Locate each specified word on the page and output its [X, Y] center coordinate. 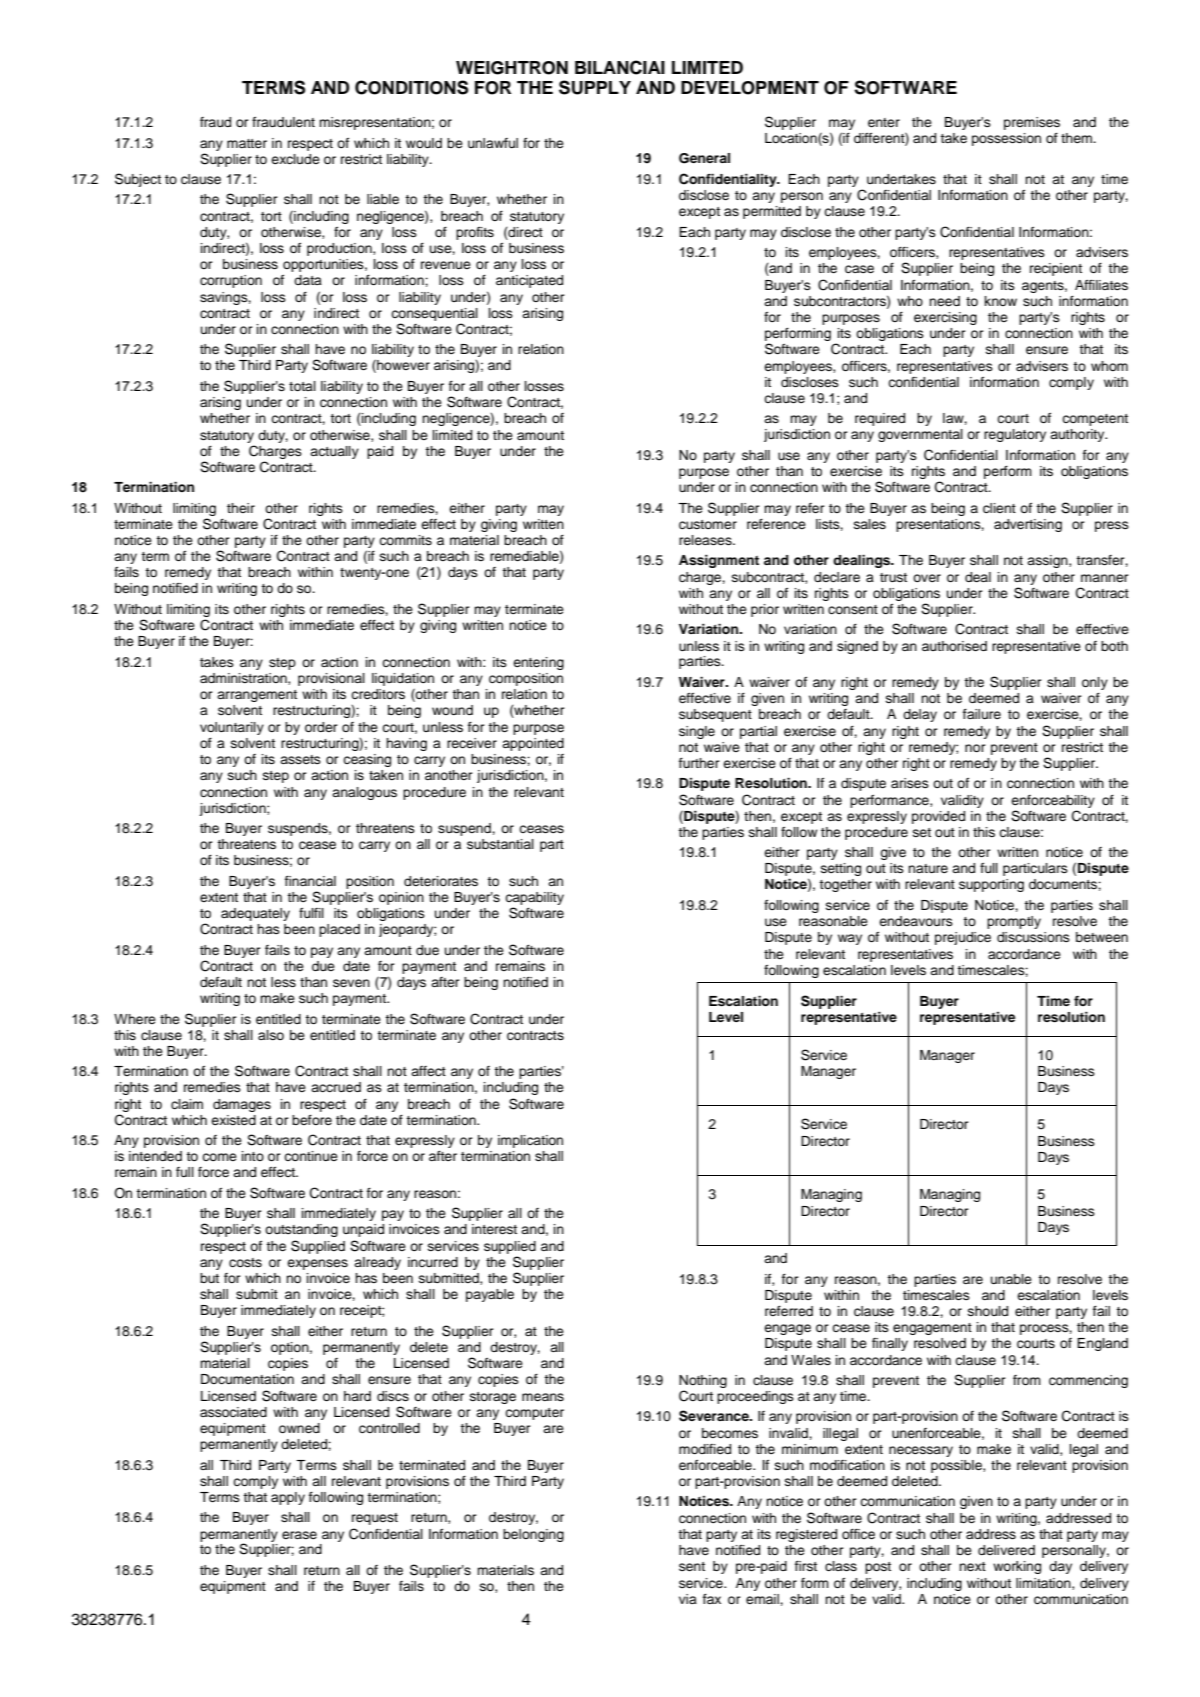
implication [530, 1141]
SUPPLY [595, 87]
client [999, 508]
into [253, 1156]
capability [534, 898]
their [241, 508]
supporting [991, 885]
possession [1006, 139]
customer [708, 525]
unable [1011, 1279]
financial [310, 881]
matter [247, 143]
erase [299, 1535]
